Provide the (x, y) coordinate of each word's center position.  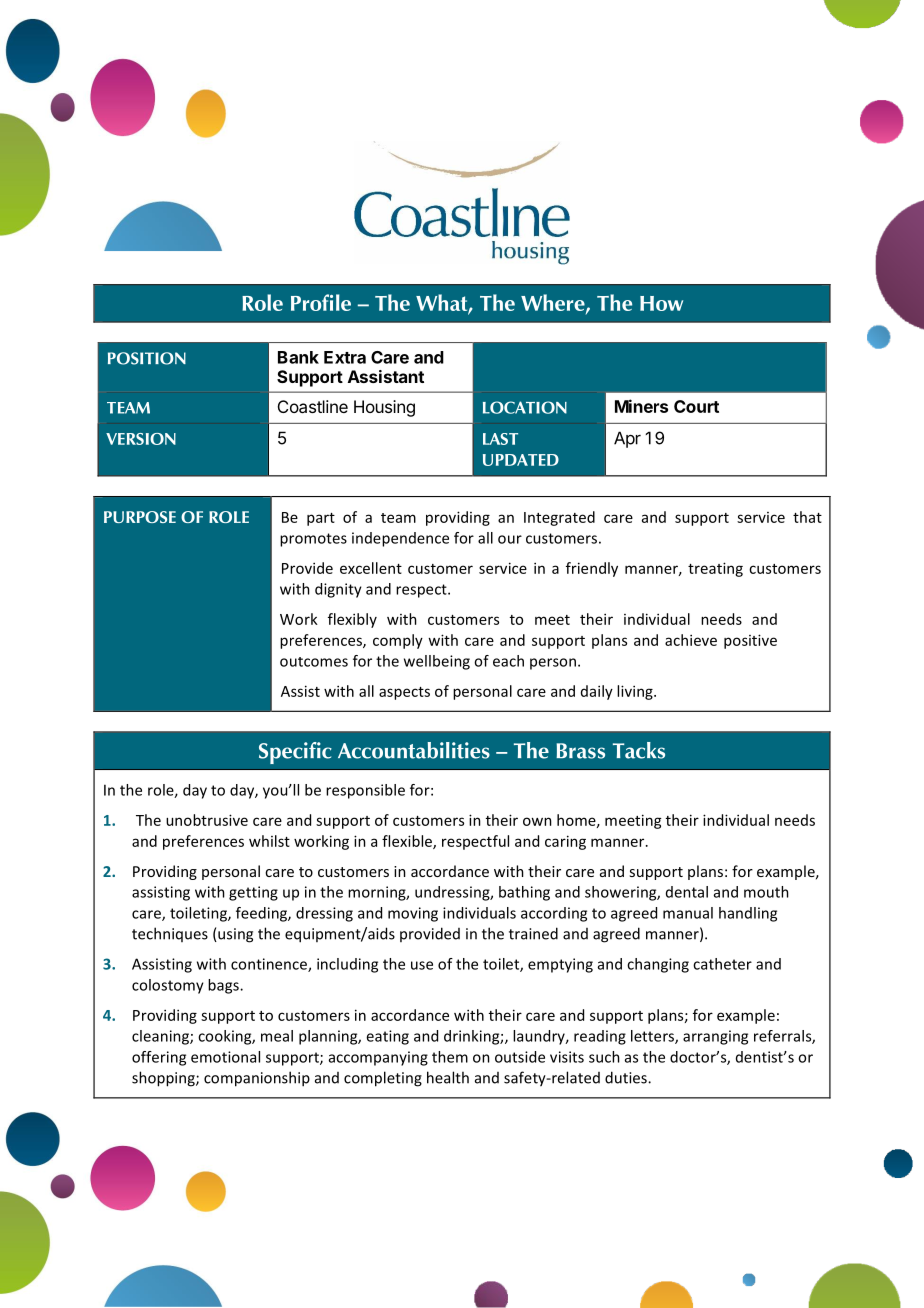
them (450, 1057)
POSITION (147, 358)
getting (253, 893)
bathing (524, 893)
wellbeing (437, 662)
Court (696, 406)
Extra (345, 357)
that (807, 517)
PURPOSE (140, 517)
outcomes (314, 662)
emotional (225, 1057)
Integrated (559, 518)
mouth (766, 892)
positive (750, 641)
